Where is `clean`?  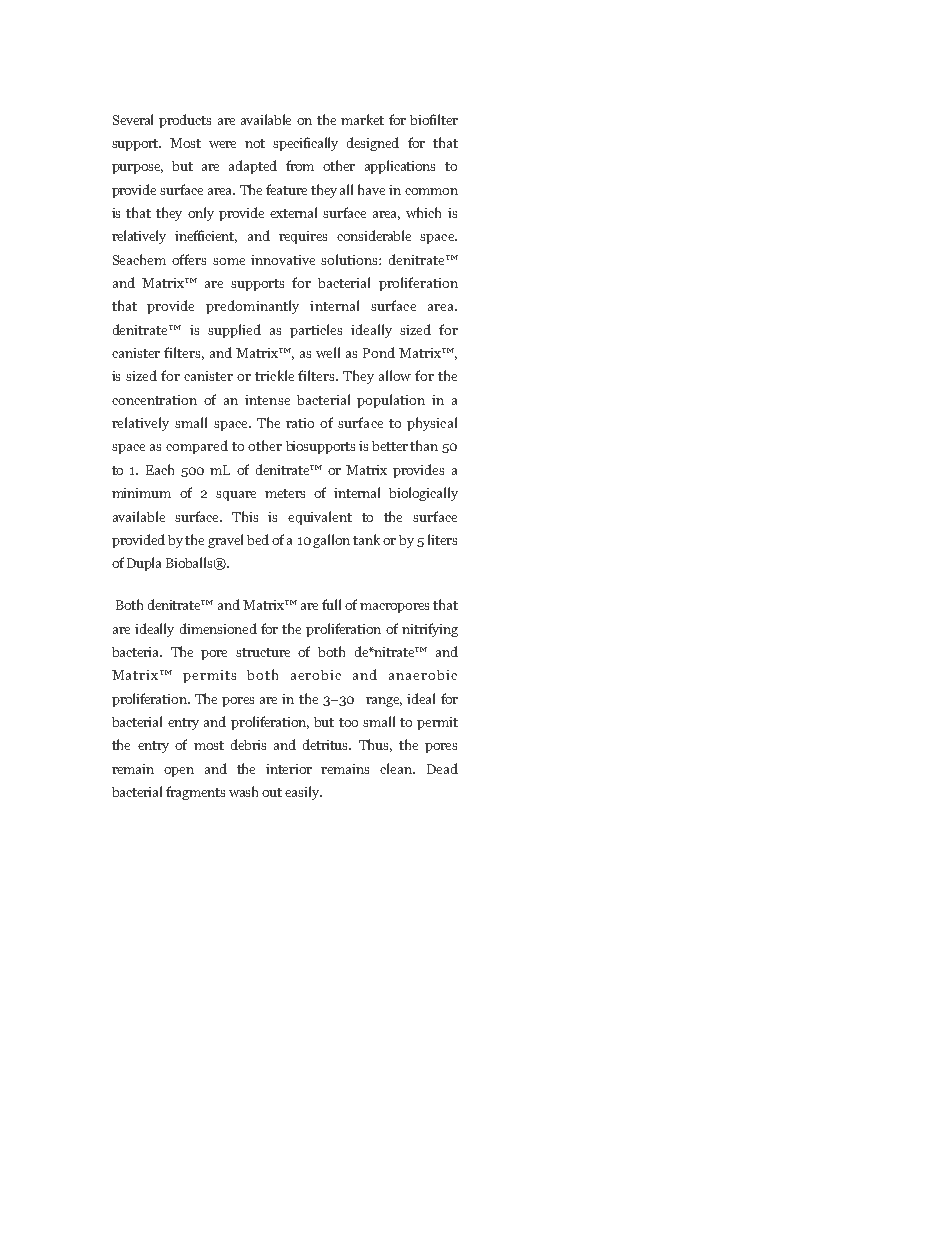
clean is located at coordinates (397, 768).
